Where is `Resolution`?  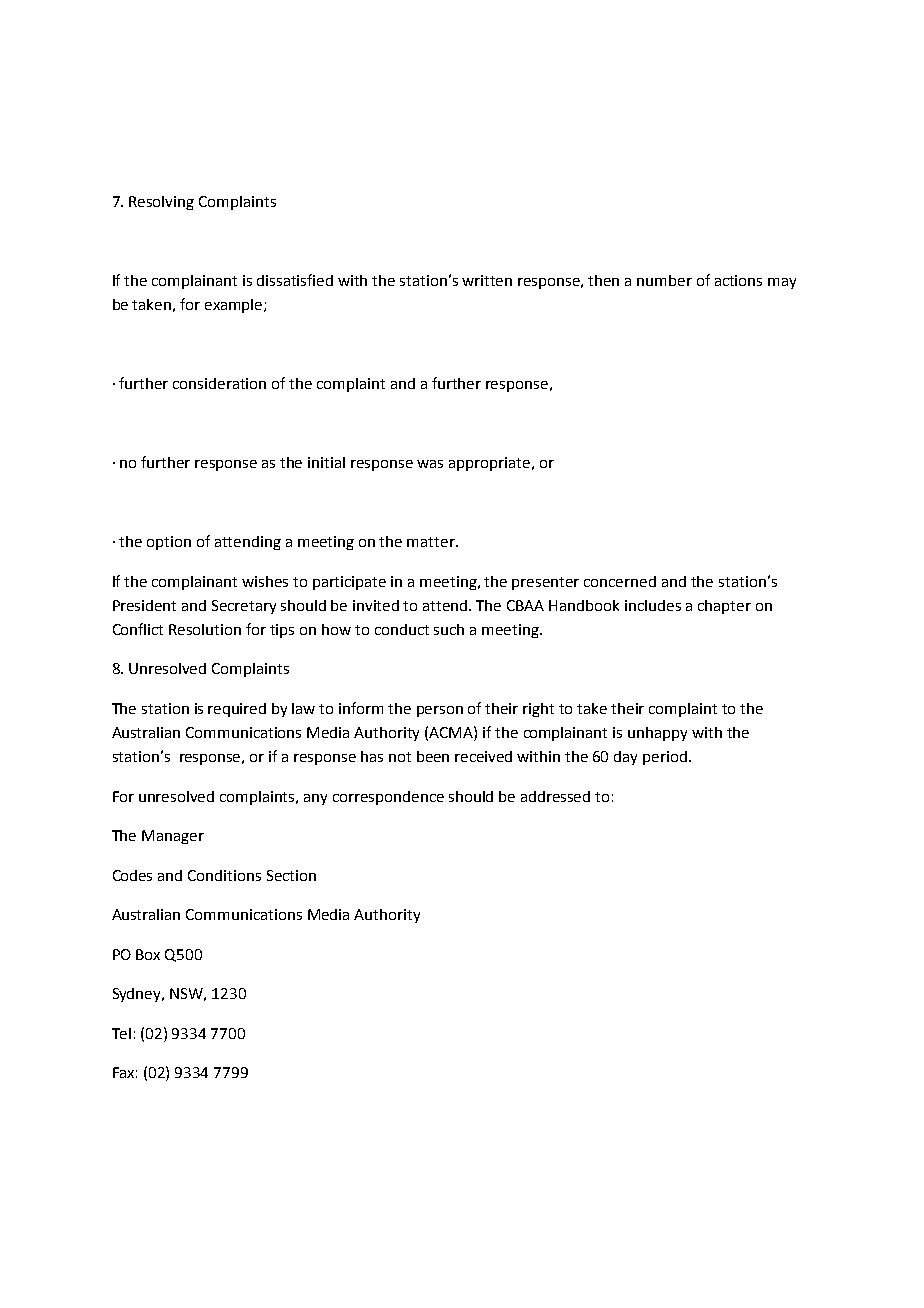 Resolution is located at coordinates (205, 629).
